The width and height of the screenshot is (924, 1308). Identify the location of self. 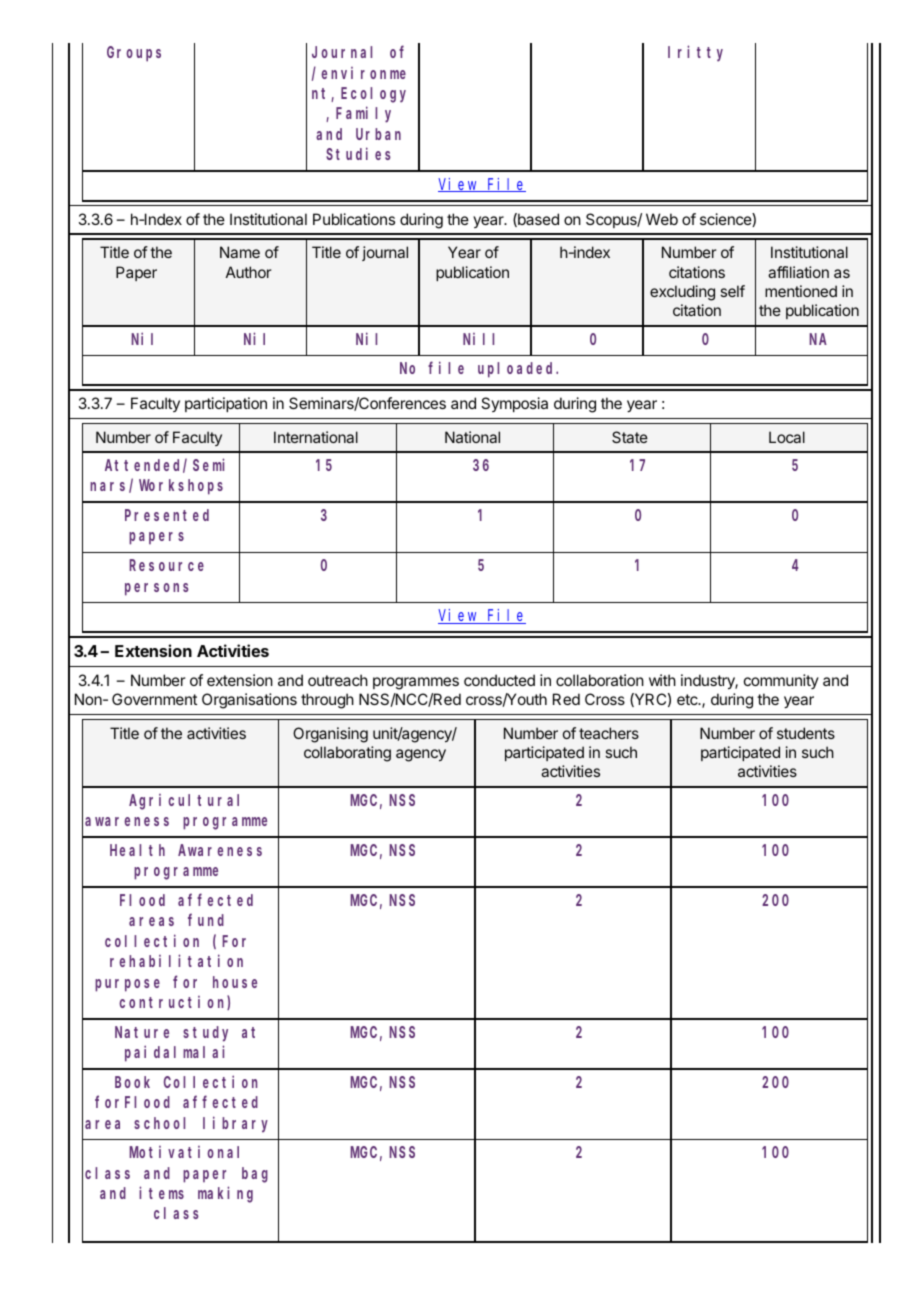
(732, 291).
